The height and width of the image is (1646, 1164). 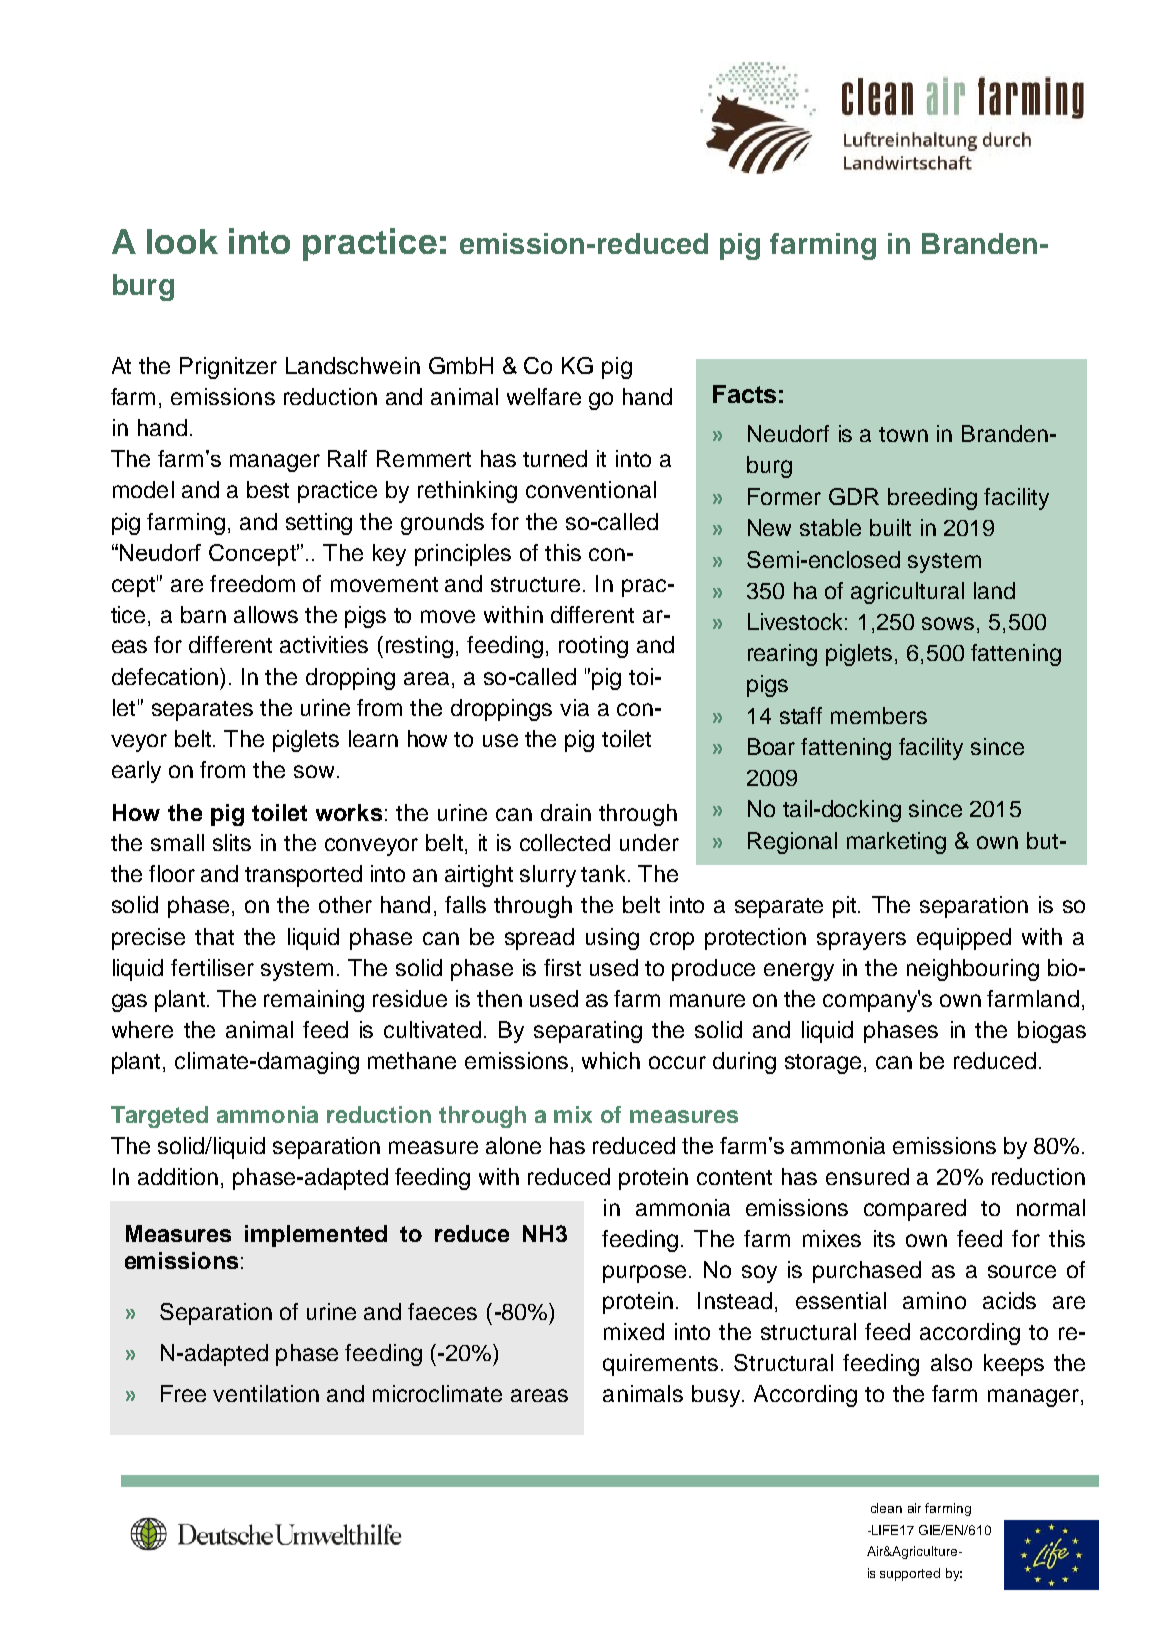 I want to click on storage, so click(x=823, y=1064).
